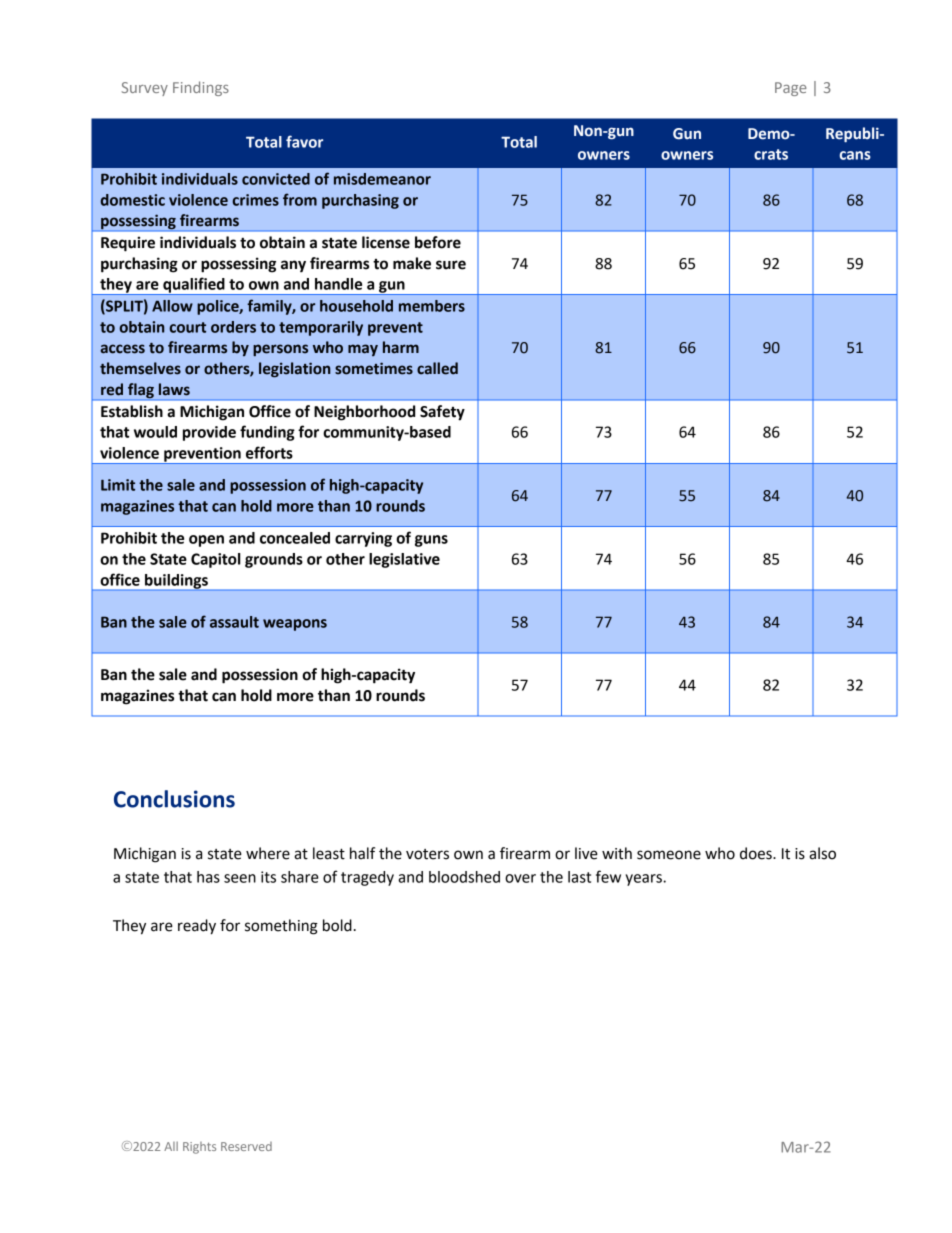  Describe the element at coordinates (645, 880) in the page. I see `years` at that location.
